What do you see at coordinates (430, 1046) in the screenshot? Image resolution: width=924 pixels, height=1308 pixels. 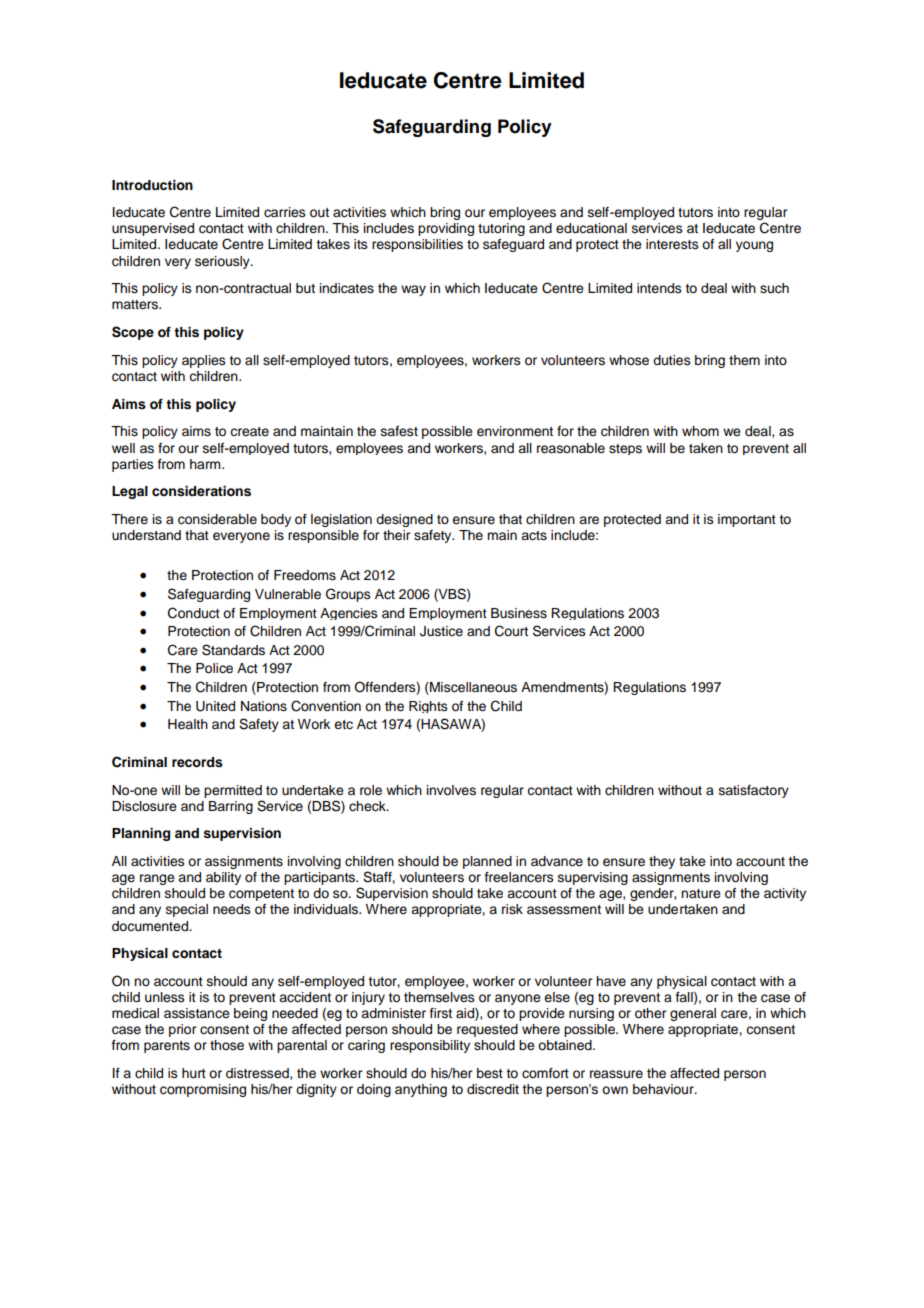 I see `responsibility` at bounding box center [430, 1046].
